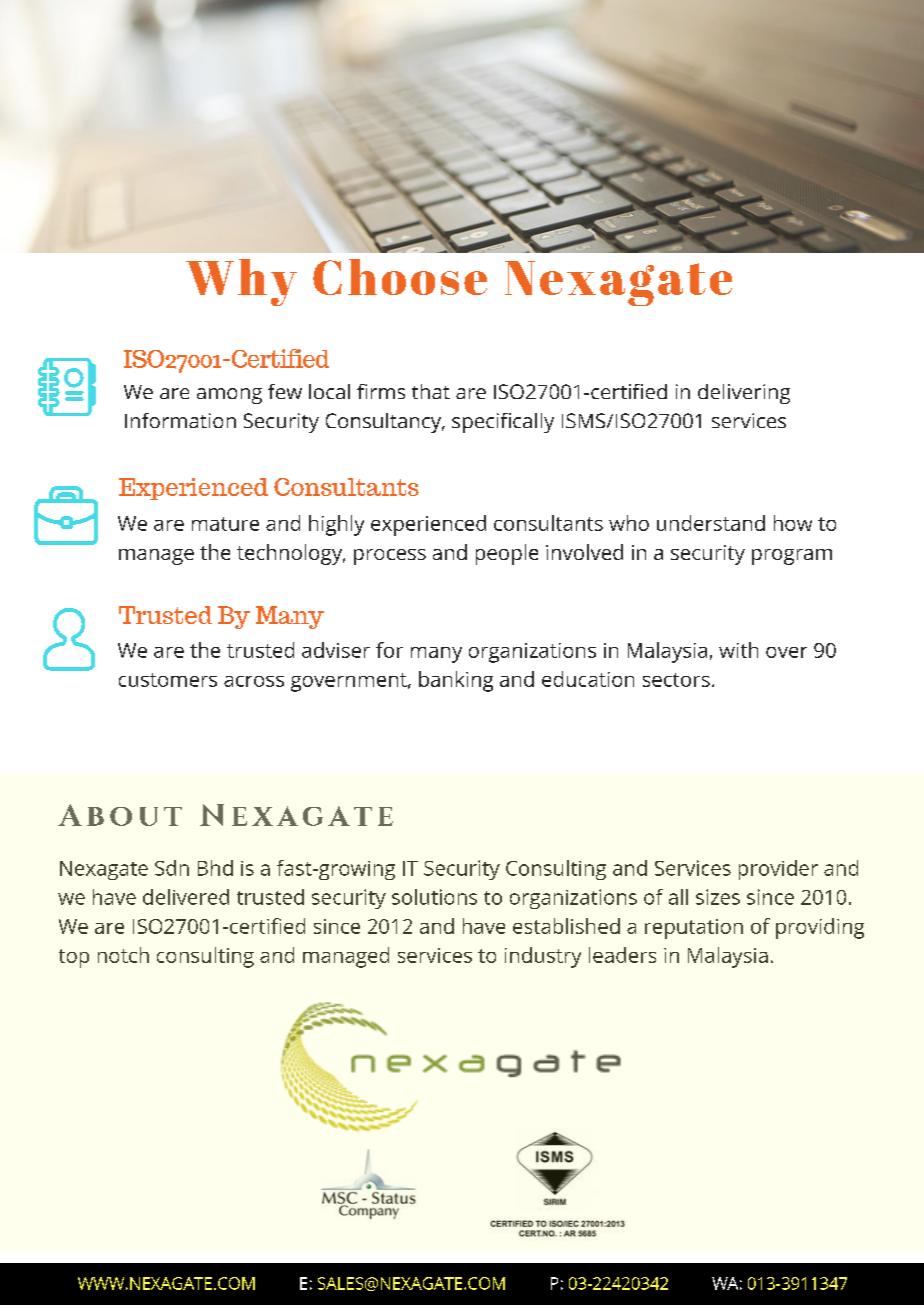 The image size is (924, 1308). I want to click on sectors, so click(676, 680).
